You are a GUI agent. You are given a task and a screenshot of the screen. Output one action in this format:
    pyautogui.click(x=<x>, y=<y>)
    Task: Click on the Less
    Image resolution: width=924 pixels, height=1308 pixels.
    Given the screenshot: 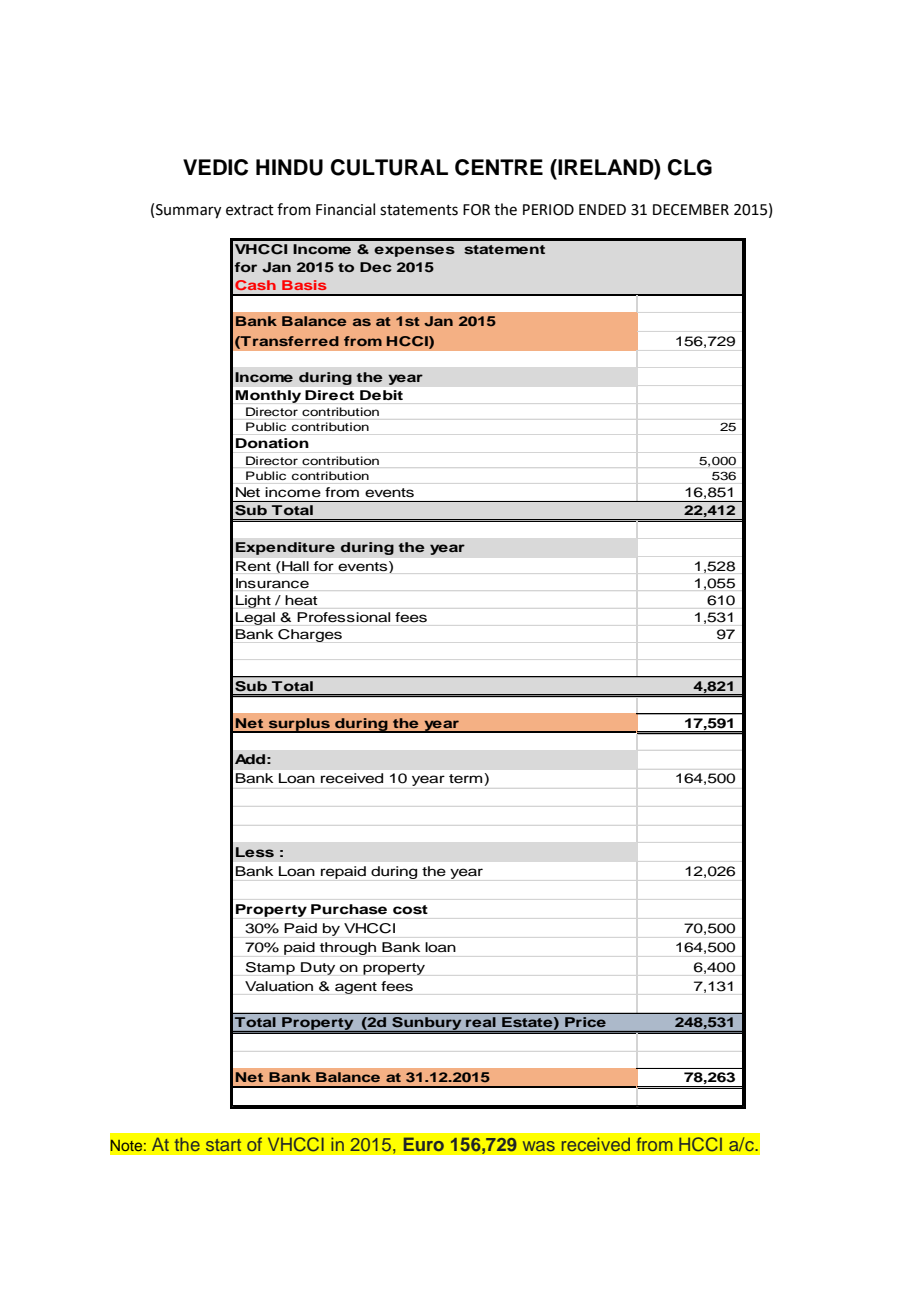 What is the action you would take?
    pyautogui.click(x=255, y=852)
